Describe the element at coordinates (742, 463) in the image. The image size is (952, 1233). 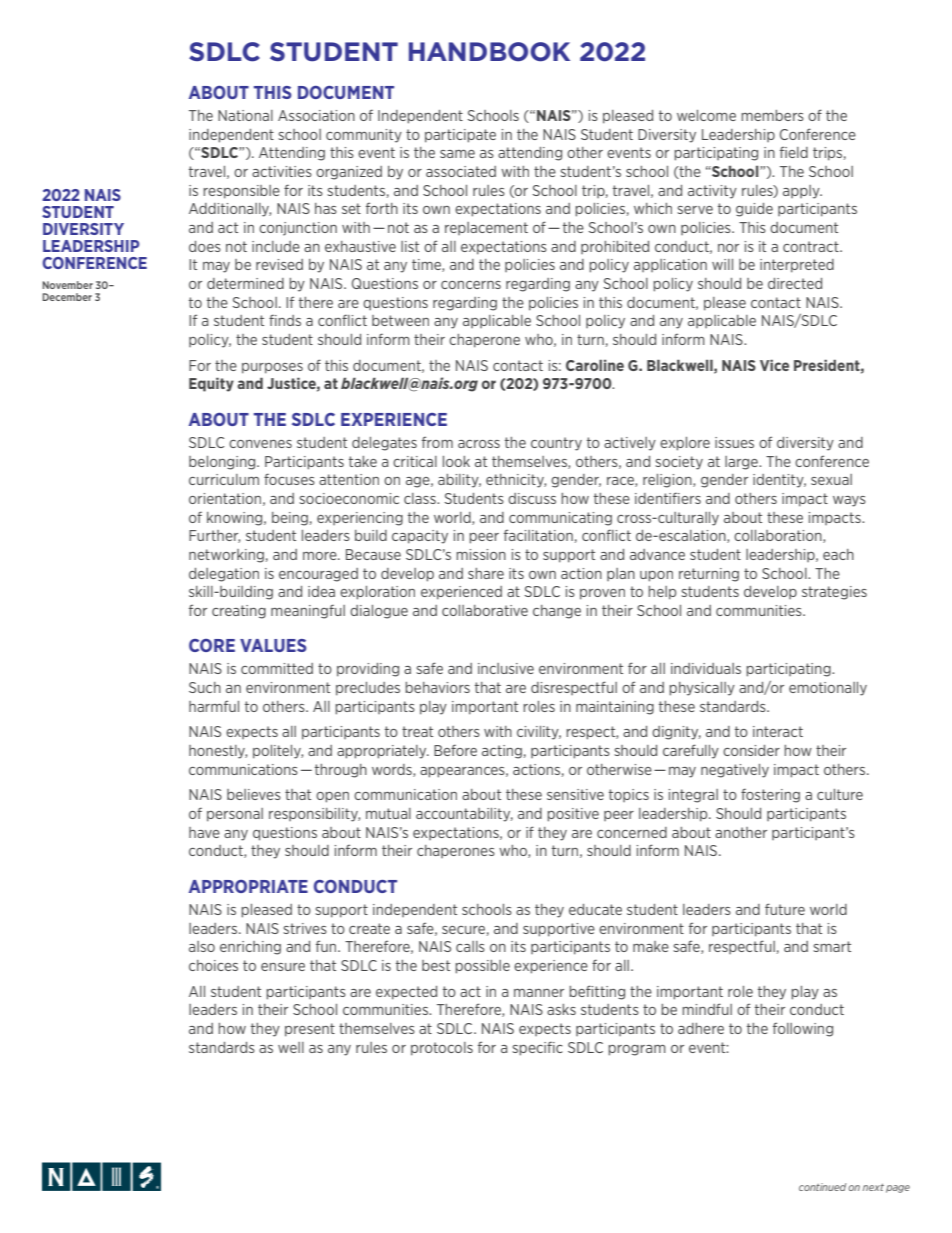
I see `large` at that location.
